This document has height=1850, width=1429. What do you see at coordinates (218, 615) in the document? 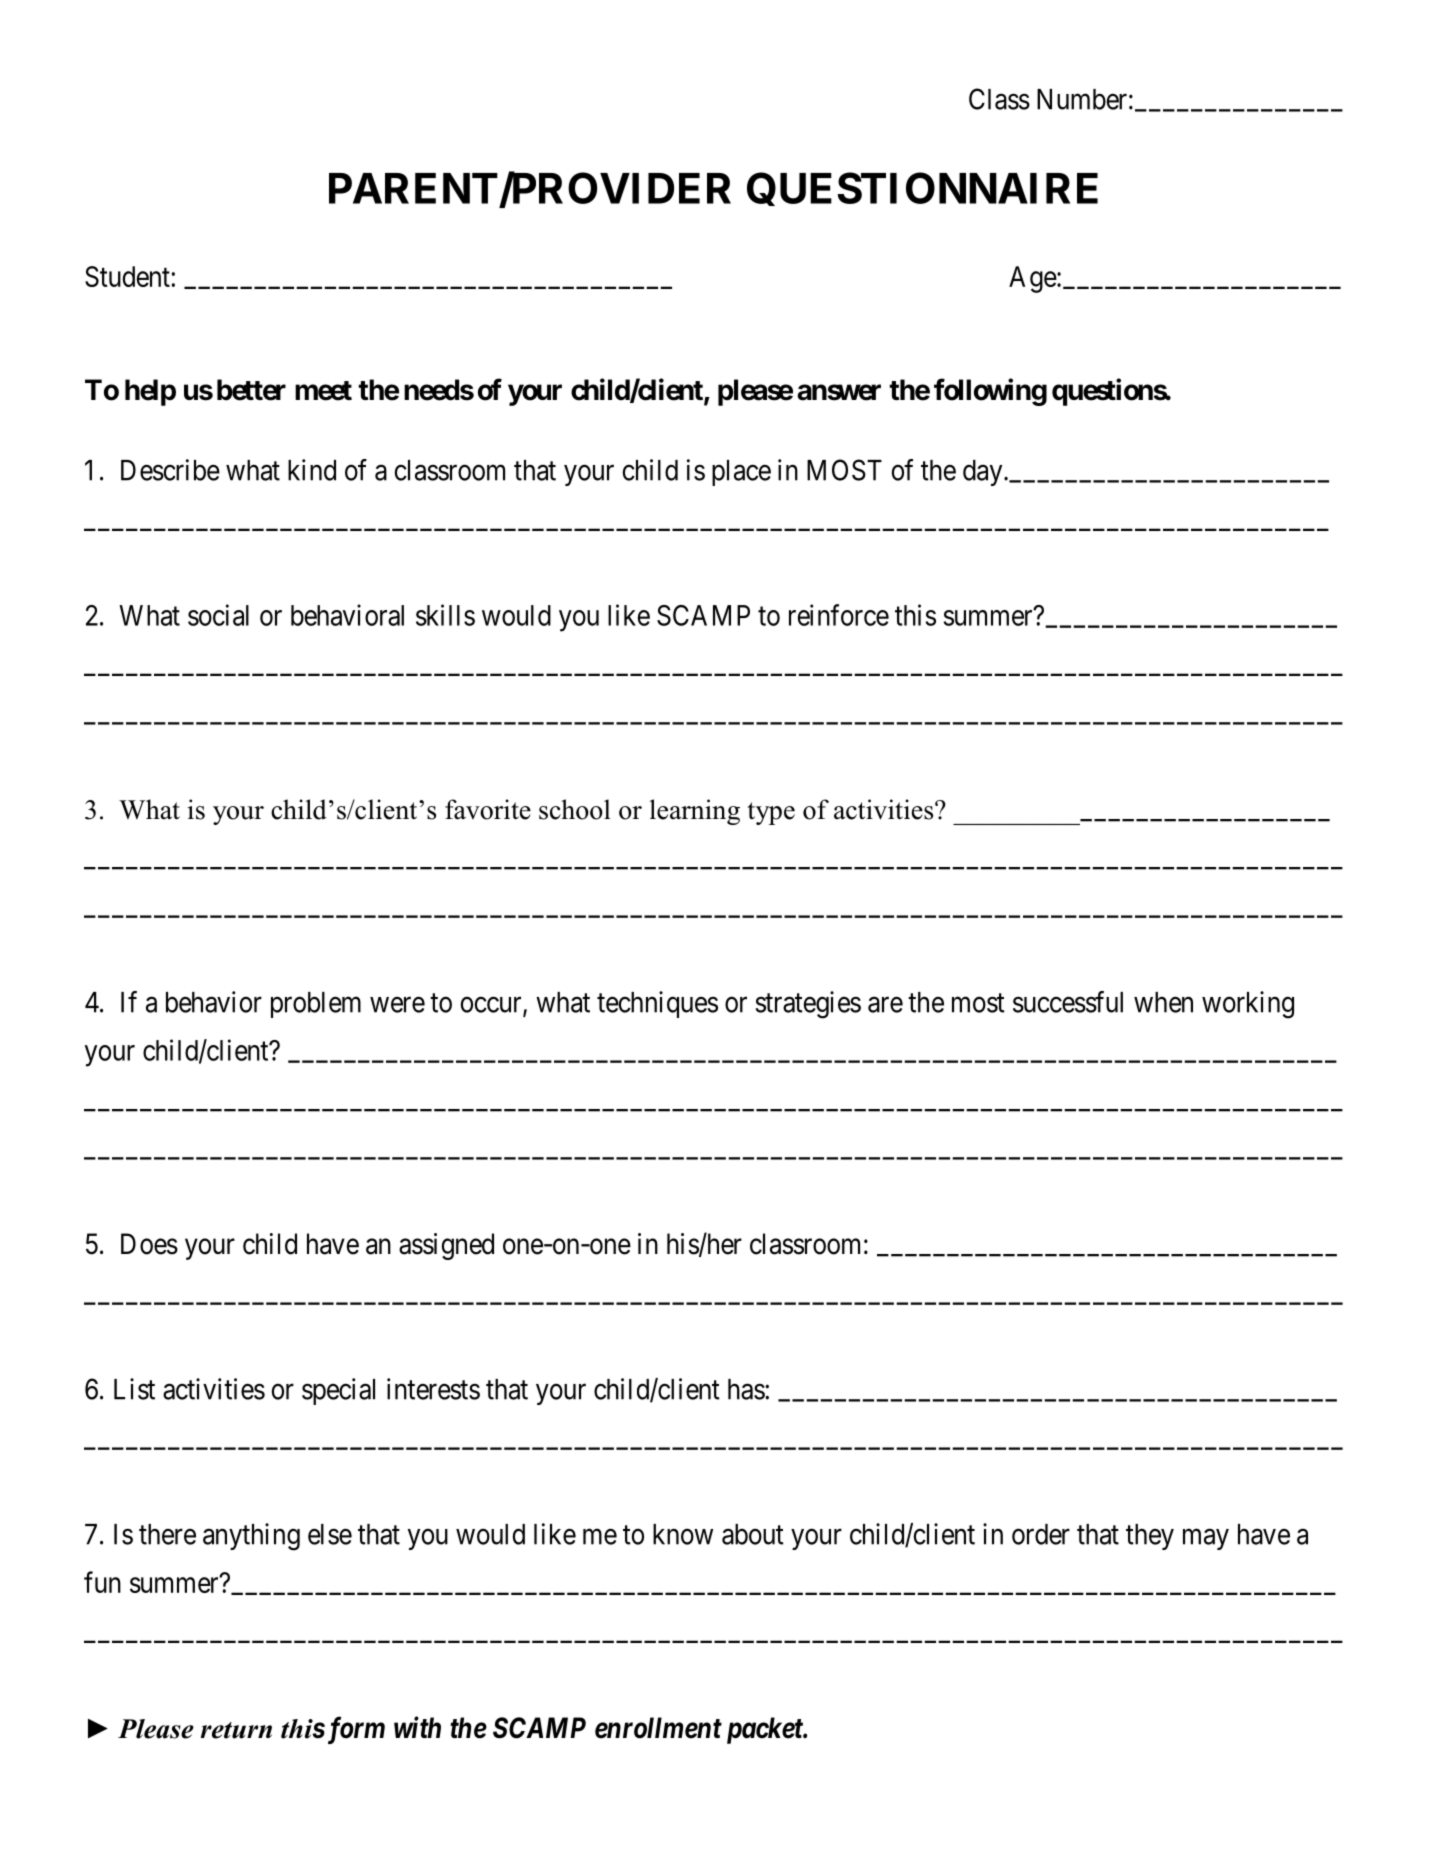
I see `social` at bounding box center [218, 615].
